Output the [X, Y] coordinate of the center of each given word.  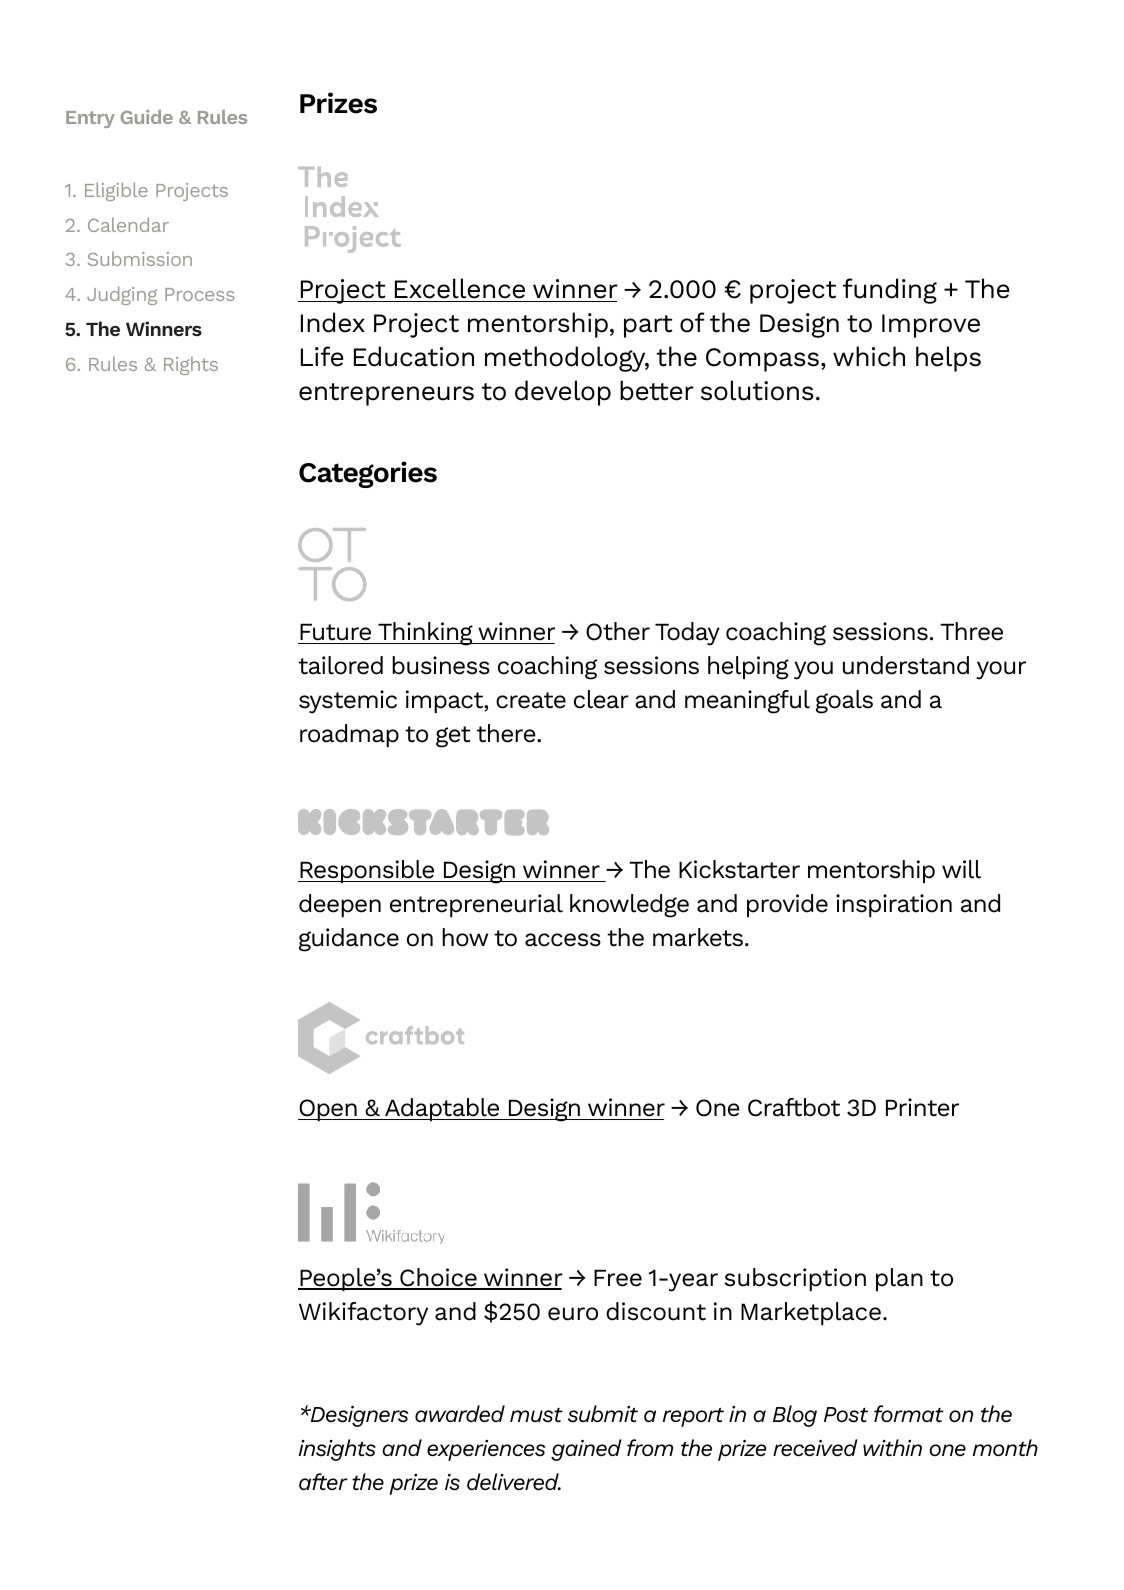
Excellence [460, 288]
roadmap [349, 735]
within [892, 1447]
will [961, 869]
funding [890, 291]
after [323, 1481]
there [507, 733]
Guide [147, 117]
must [536, 1415]
